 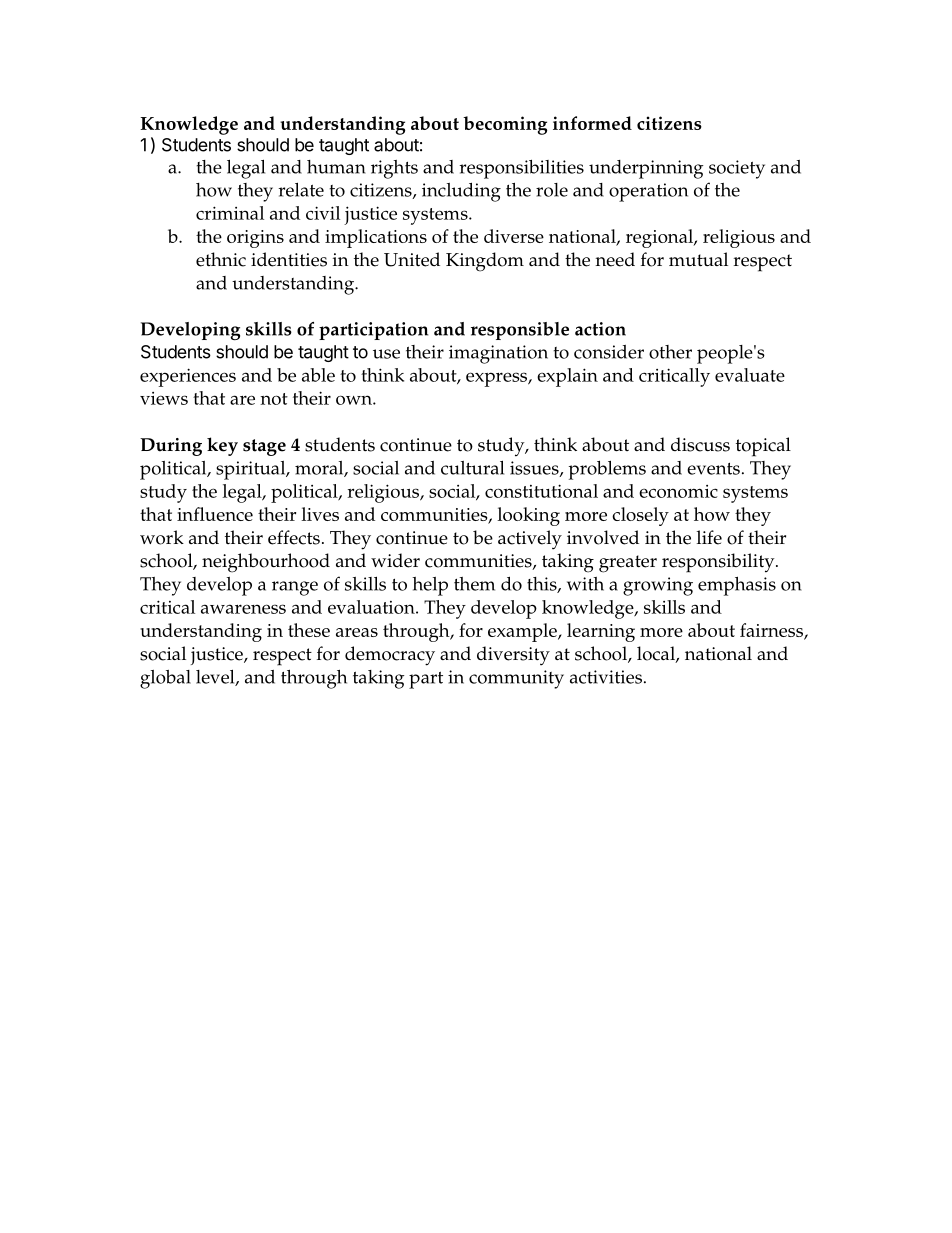 What do you see at coordinates (505, 125) in the image?
I see `becoming` at bounding box center [505, 125].
